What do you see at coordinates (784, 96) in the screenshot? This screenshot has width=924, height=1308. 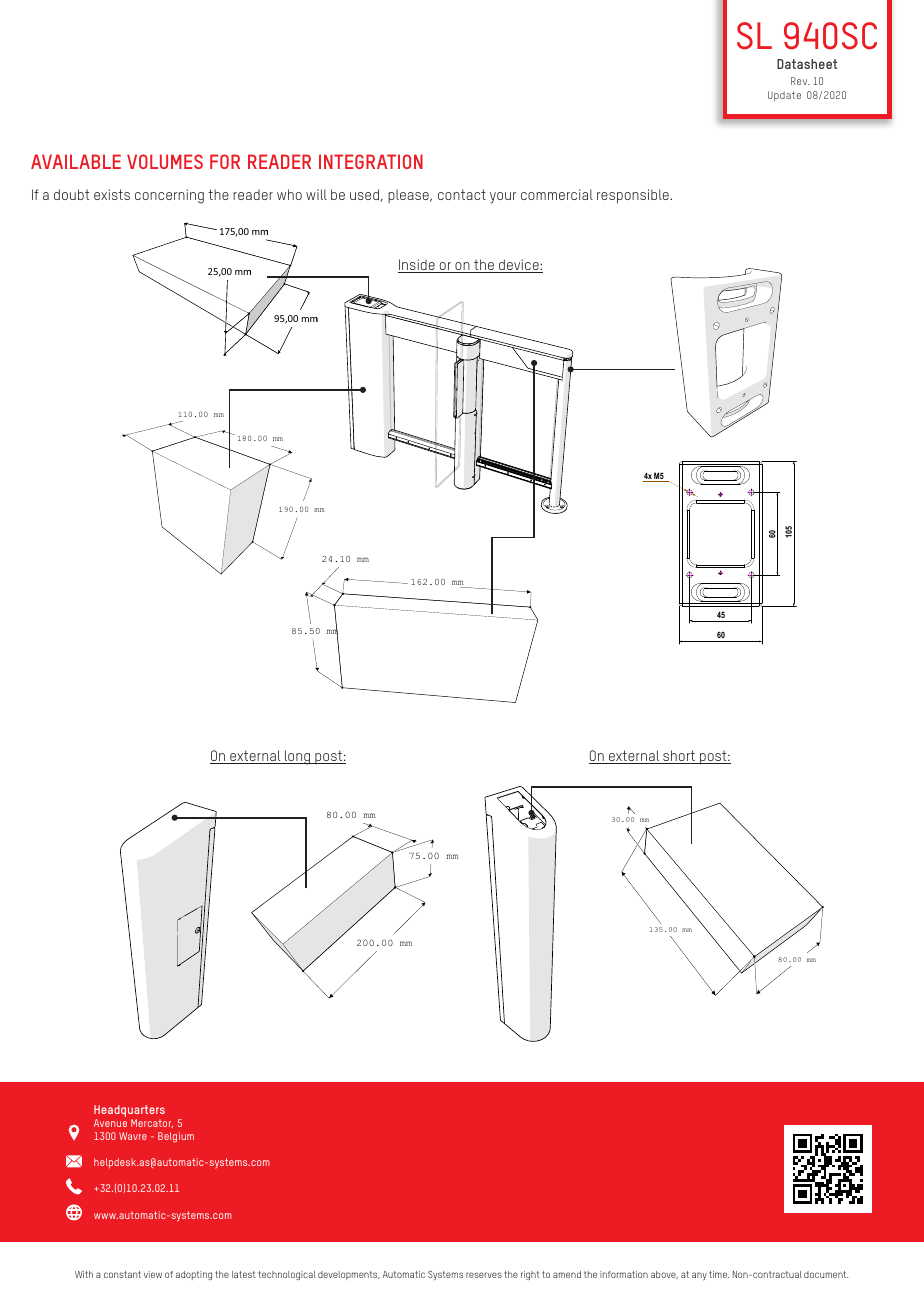 I see `Update` at bounding box center [784, 96].
